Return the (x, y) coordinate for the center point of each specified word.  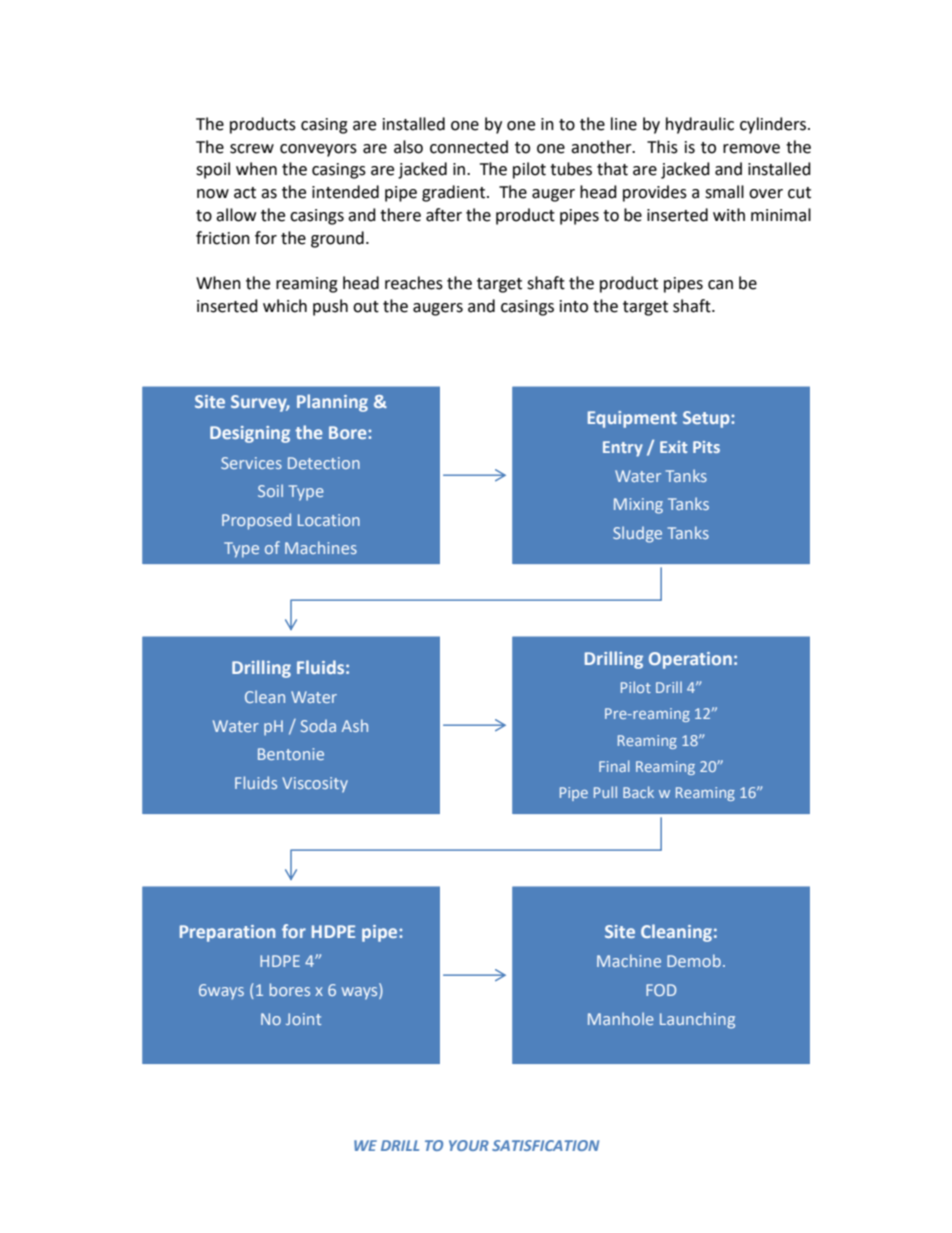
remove (751, 149)
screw (252, 149)
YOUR (469, 1145)
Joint (303, 1019)
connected (469, 147)
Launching (697, 1020)
